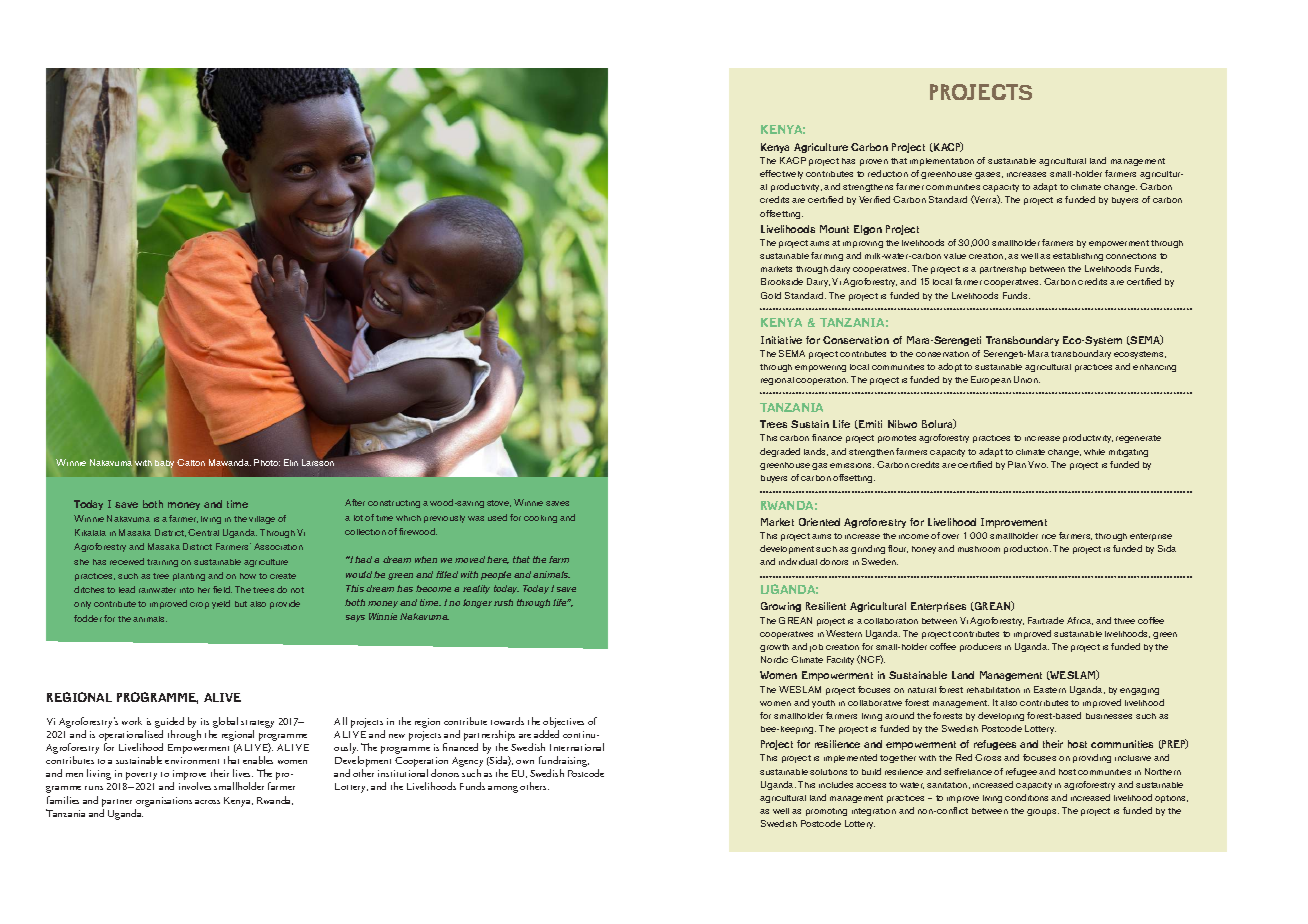 Image resolution: width=1308 pixels, height=924 pixels. What do you see at coordinates (942, 162) in the screenshot?
I see `implementation` at bounding box center [942, 162].
